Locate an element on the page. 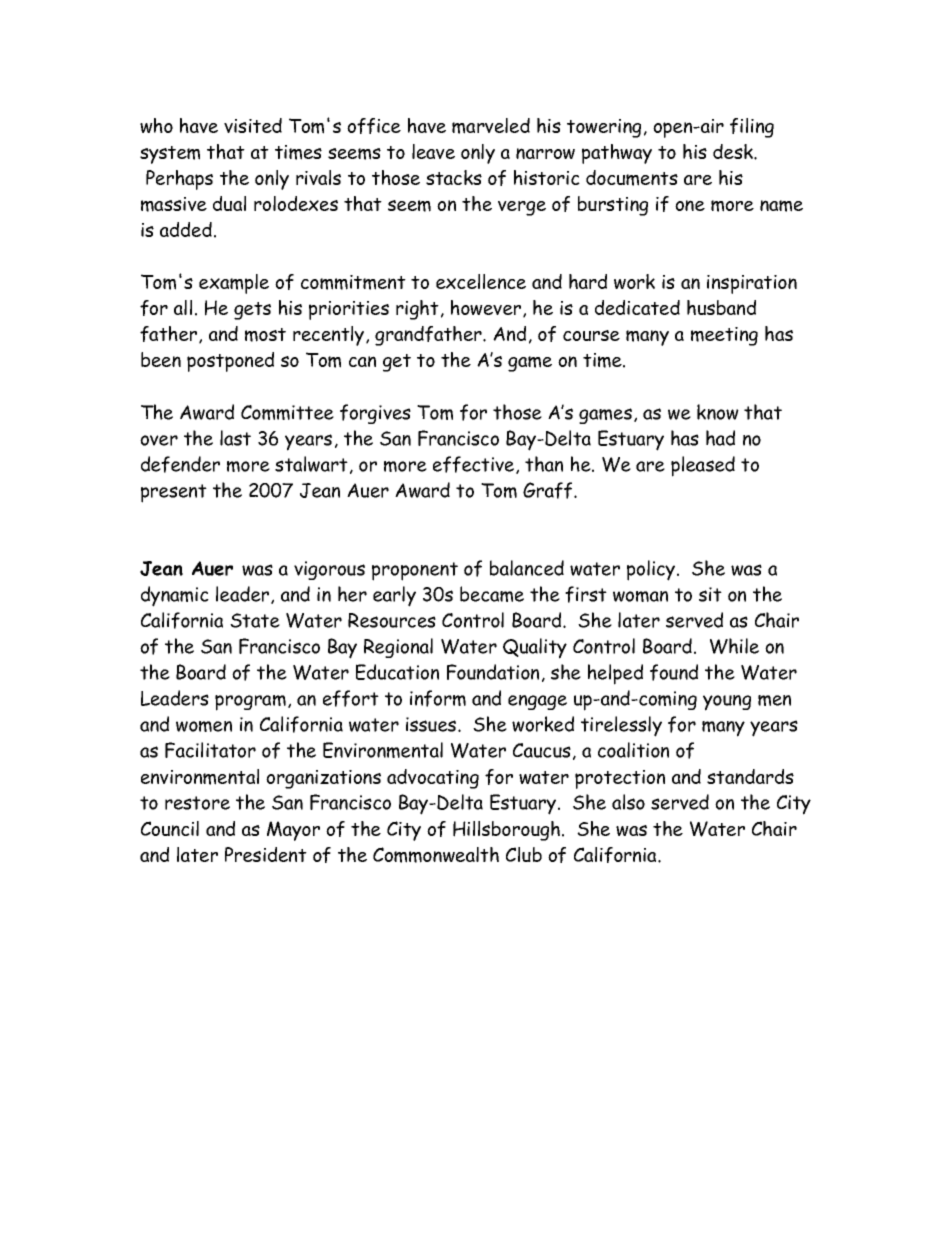 Image resolution: width=952 pixels, height=1233 pixels. became is located at coordinates (492, 594).
